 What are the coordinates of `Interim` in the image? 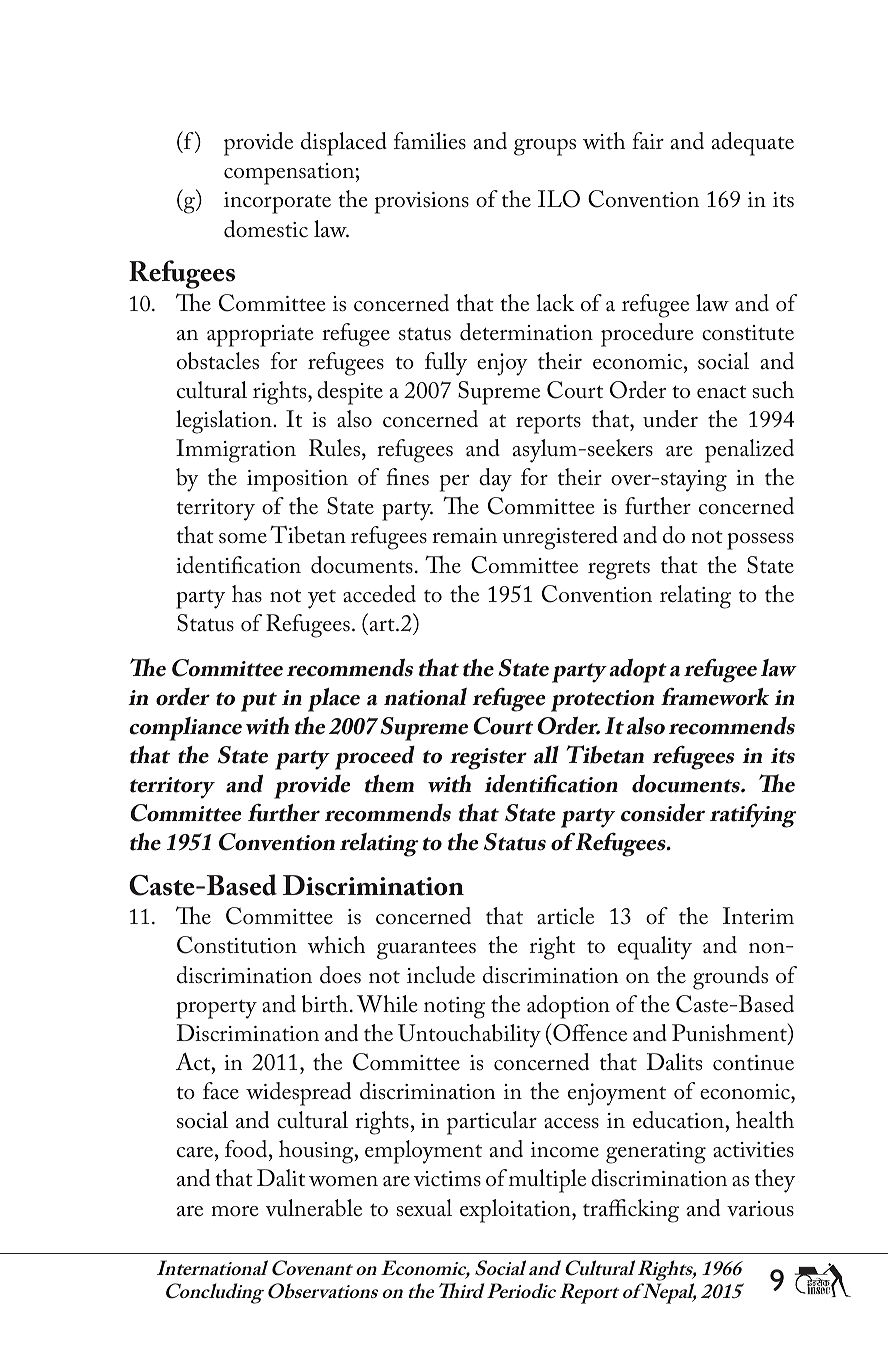 It's located at (758, 916).
